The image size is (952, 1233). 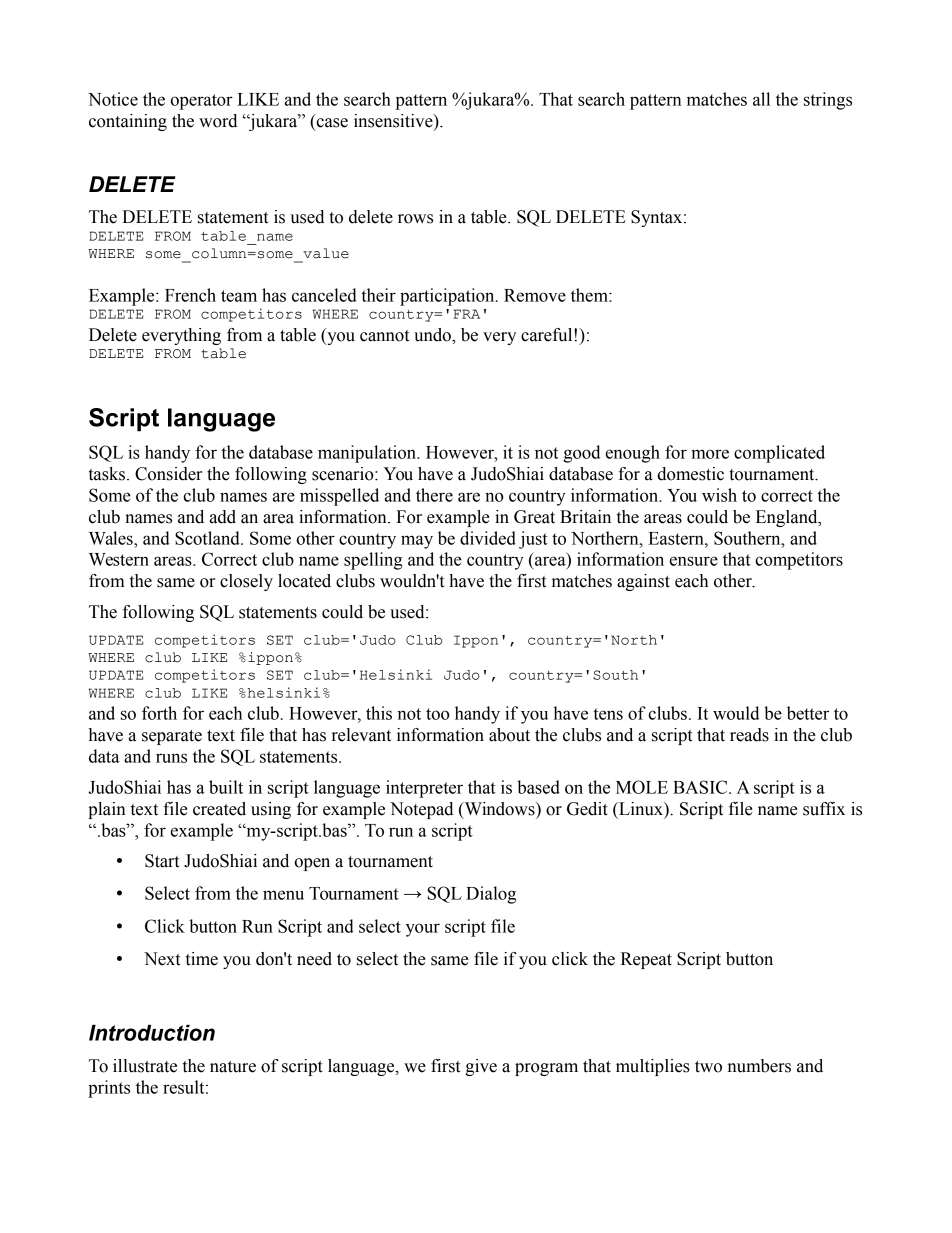 I want to click on case, so click(x=331, y=124).
